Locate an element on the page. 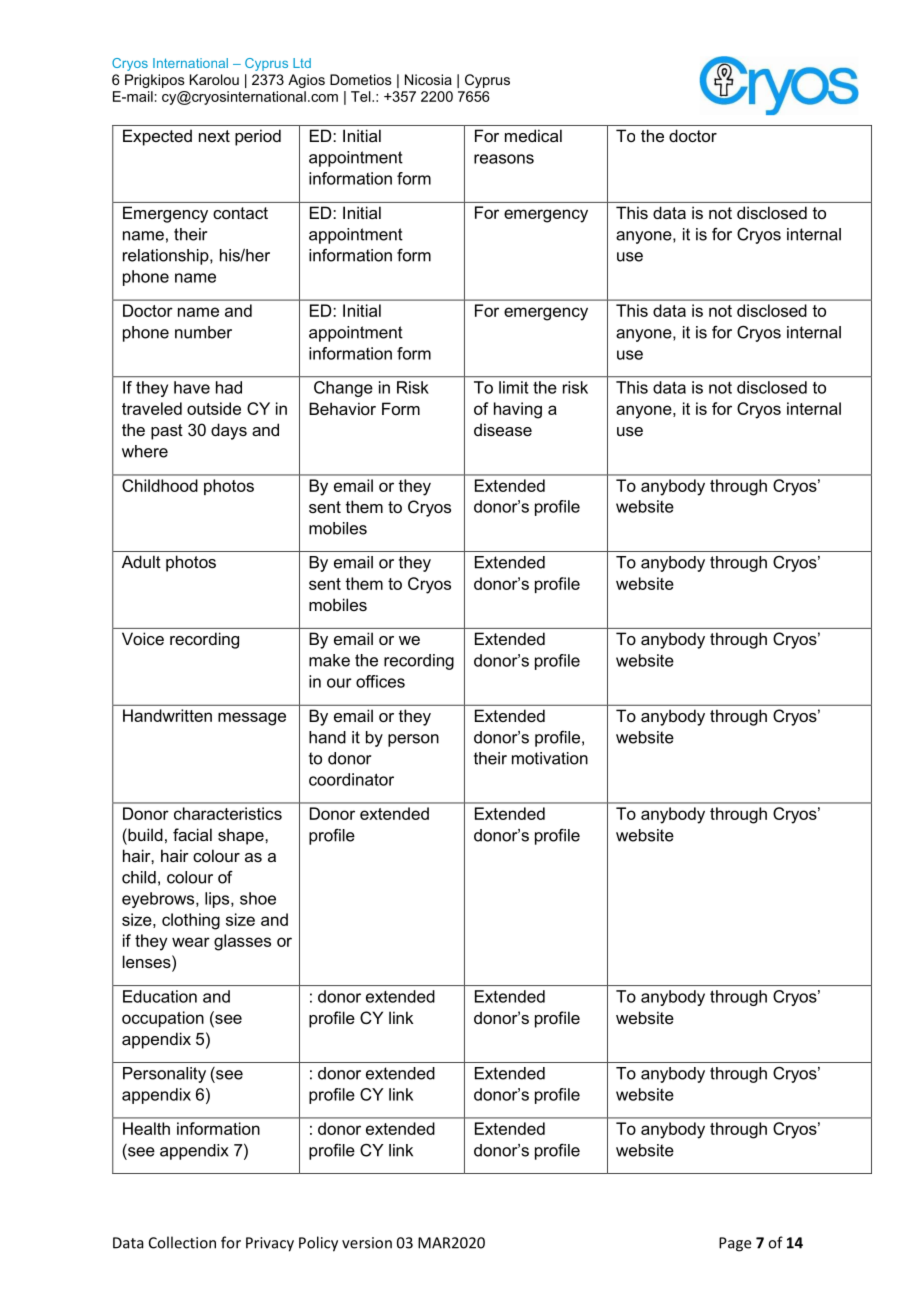  next is located at coordinates (214, 136).
